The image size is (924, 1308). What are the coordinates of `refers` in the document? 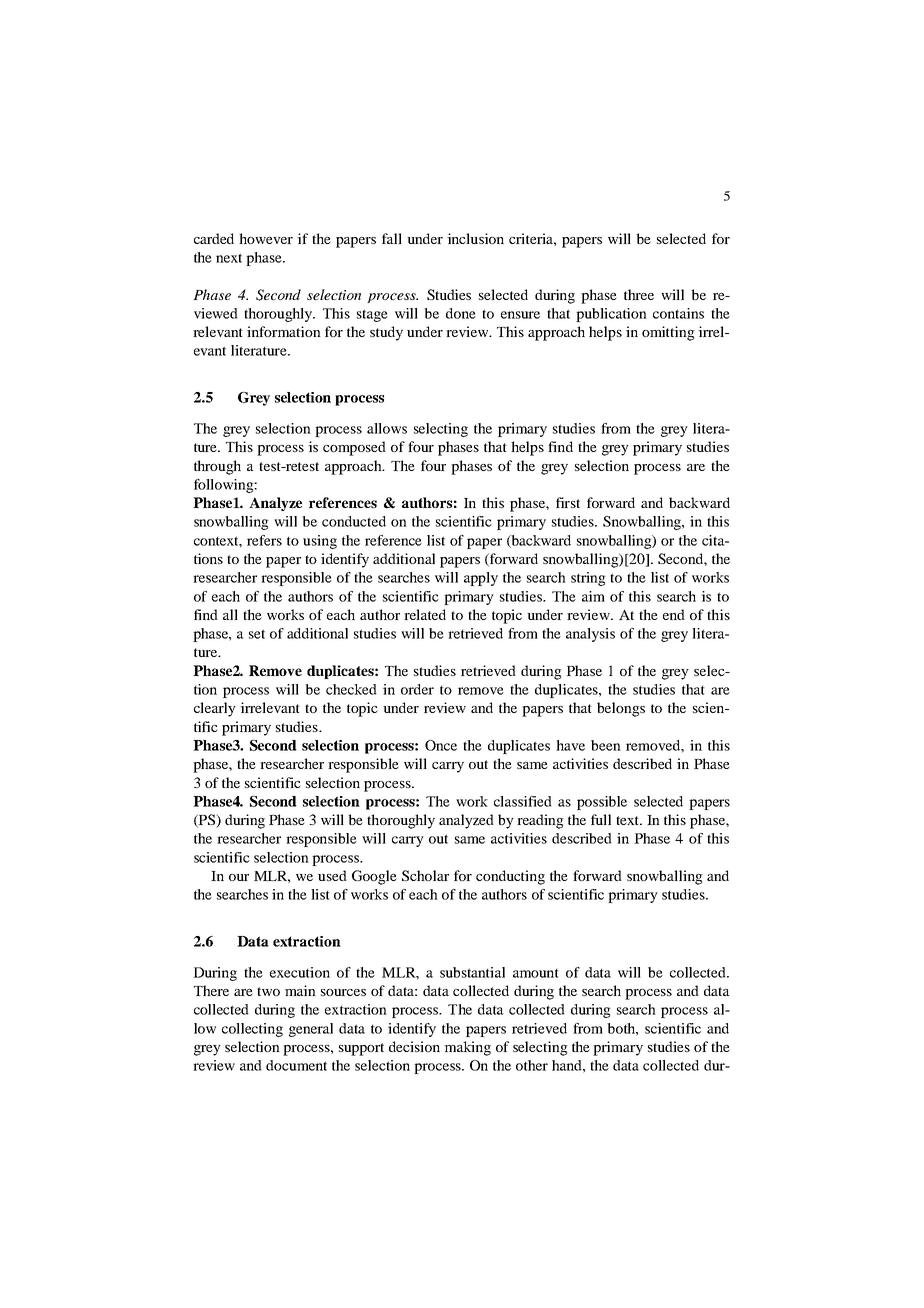 It's located at (264, 540).
